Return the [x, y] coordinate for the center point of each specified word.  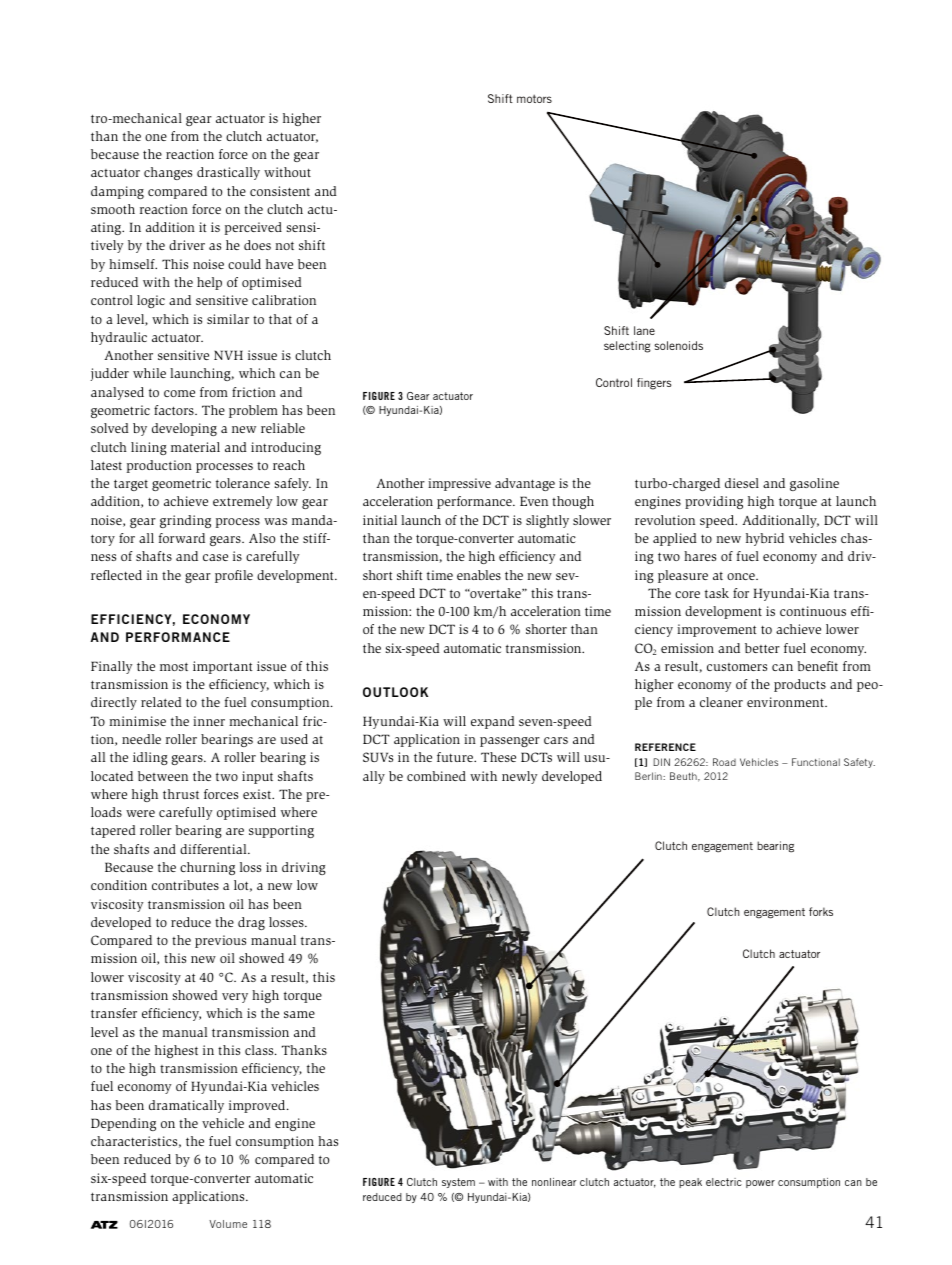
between [163, 776]
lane [644, 330]
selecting [627, 347]
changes [168, 173]
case [215, 557]
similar [228, 319]
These [498, 757]
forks [821, 911]
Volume [228, 1224]
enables [479, 575]
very [235, 998]
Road [724, 762]
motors [534, 98]
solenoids [678, 345]
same [299, 1014]
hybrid [765, 539]
